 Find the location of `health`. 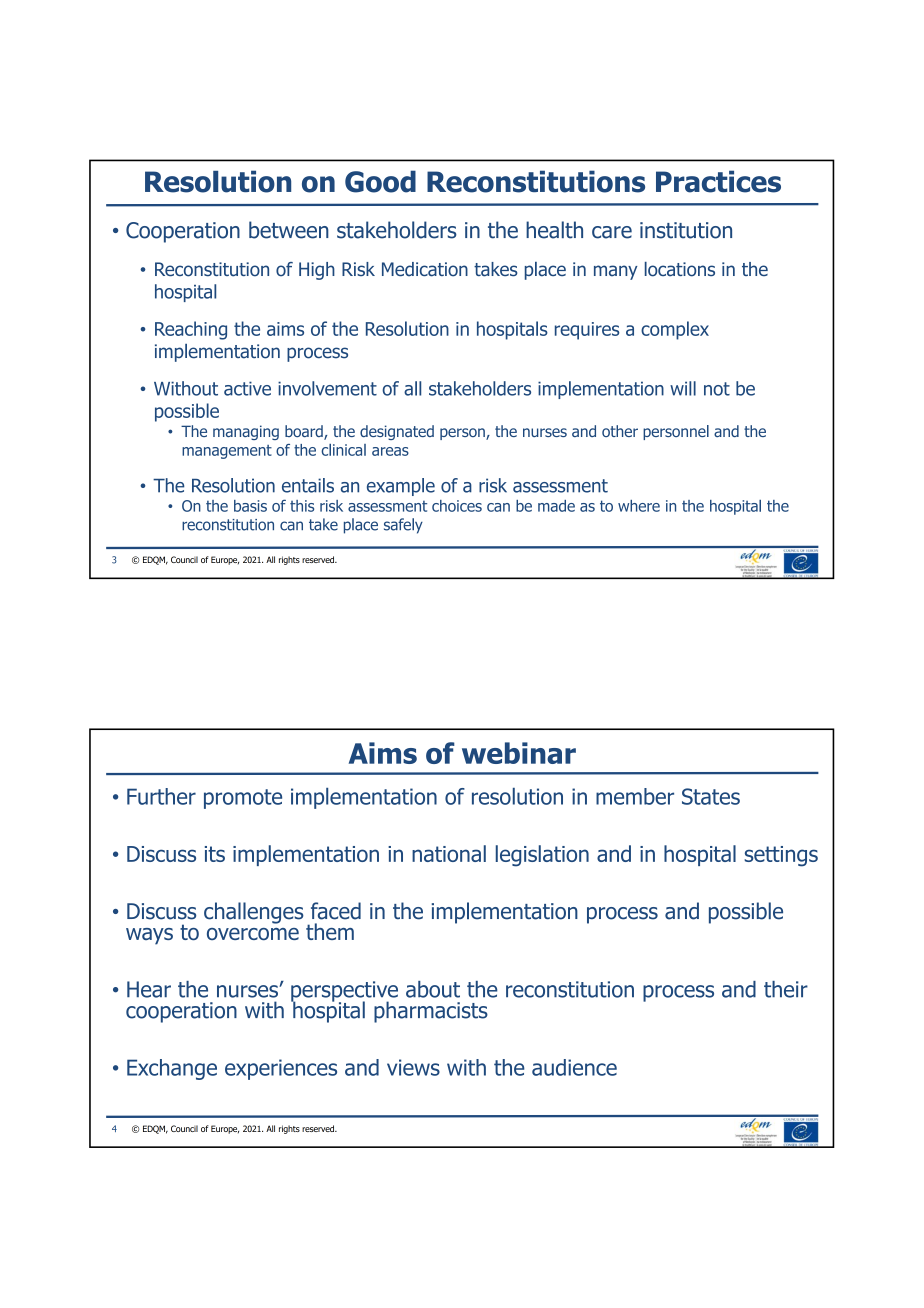

health is located at coordinates (554, 230).
